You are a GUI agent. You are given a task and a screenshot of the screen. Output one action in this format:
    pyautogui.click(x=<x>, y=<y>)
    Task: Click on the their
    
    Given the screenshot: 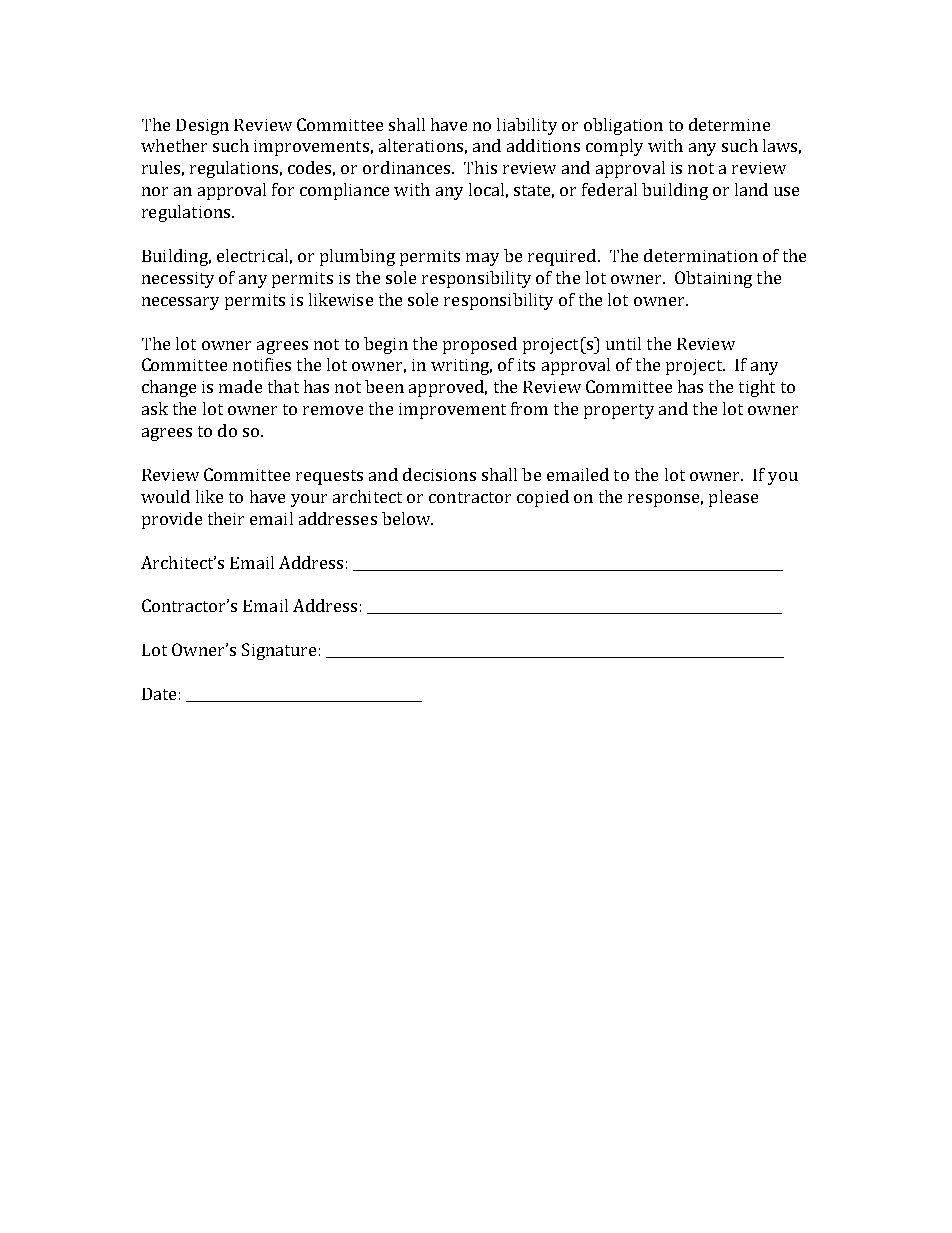 What is the action you would take?
    pyautogui.click(x=226, y=518)
